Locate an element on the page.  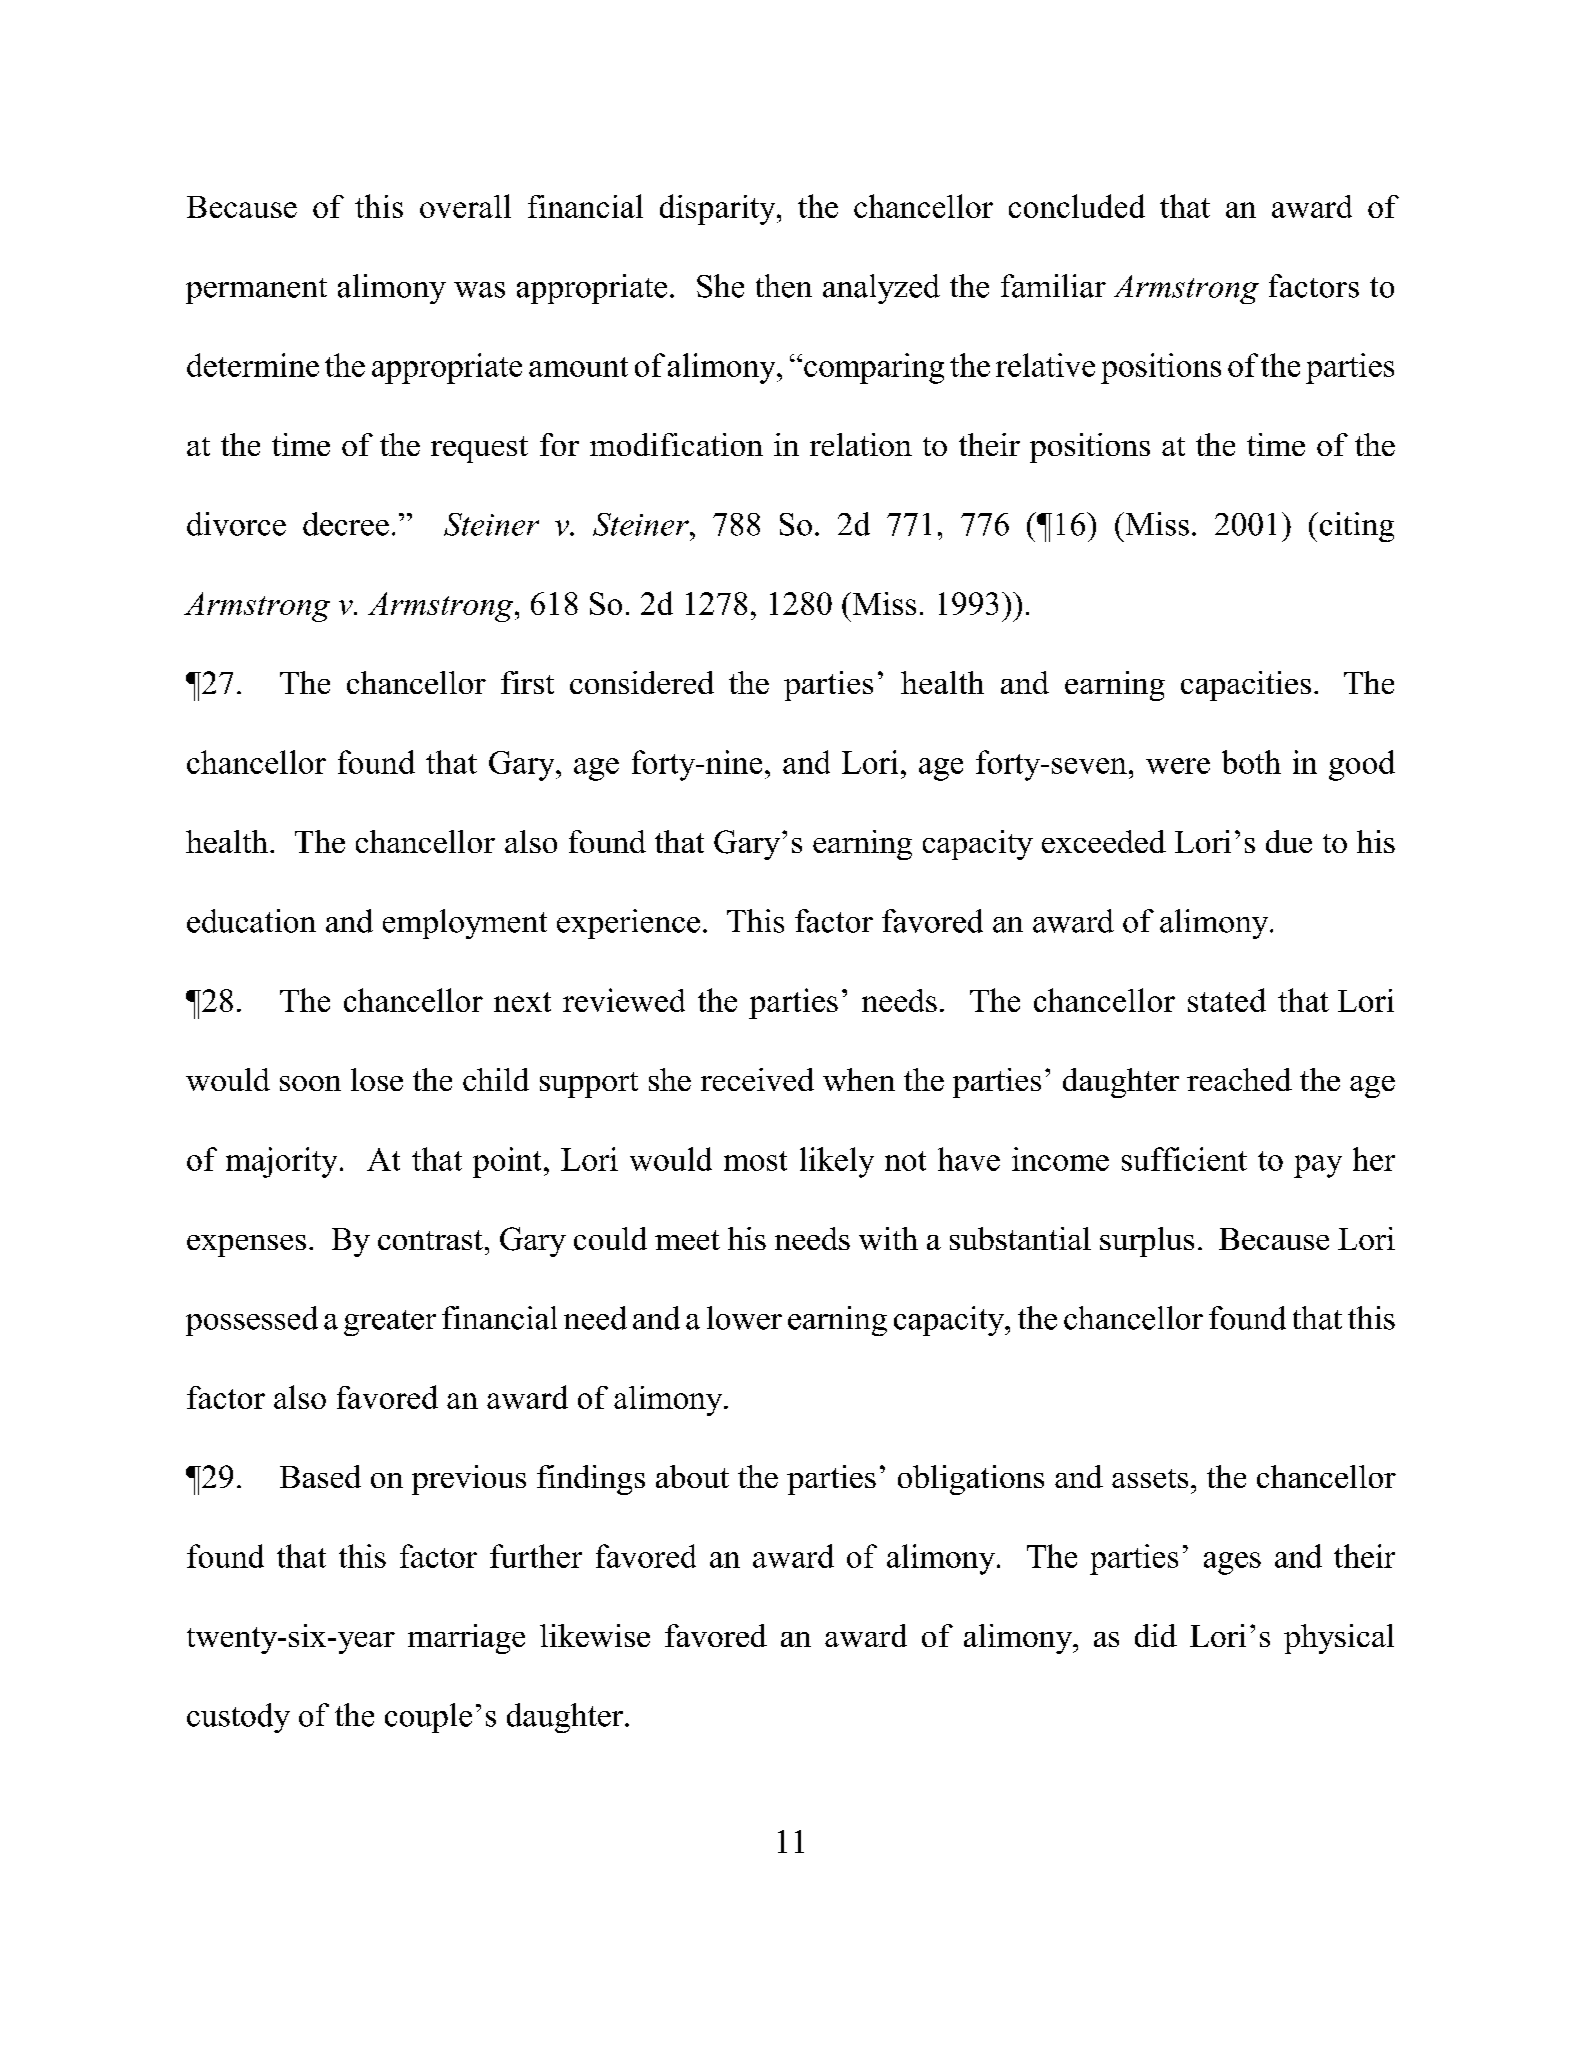
overall is located at coordinates (465, 206).
